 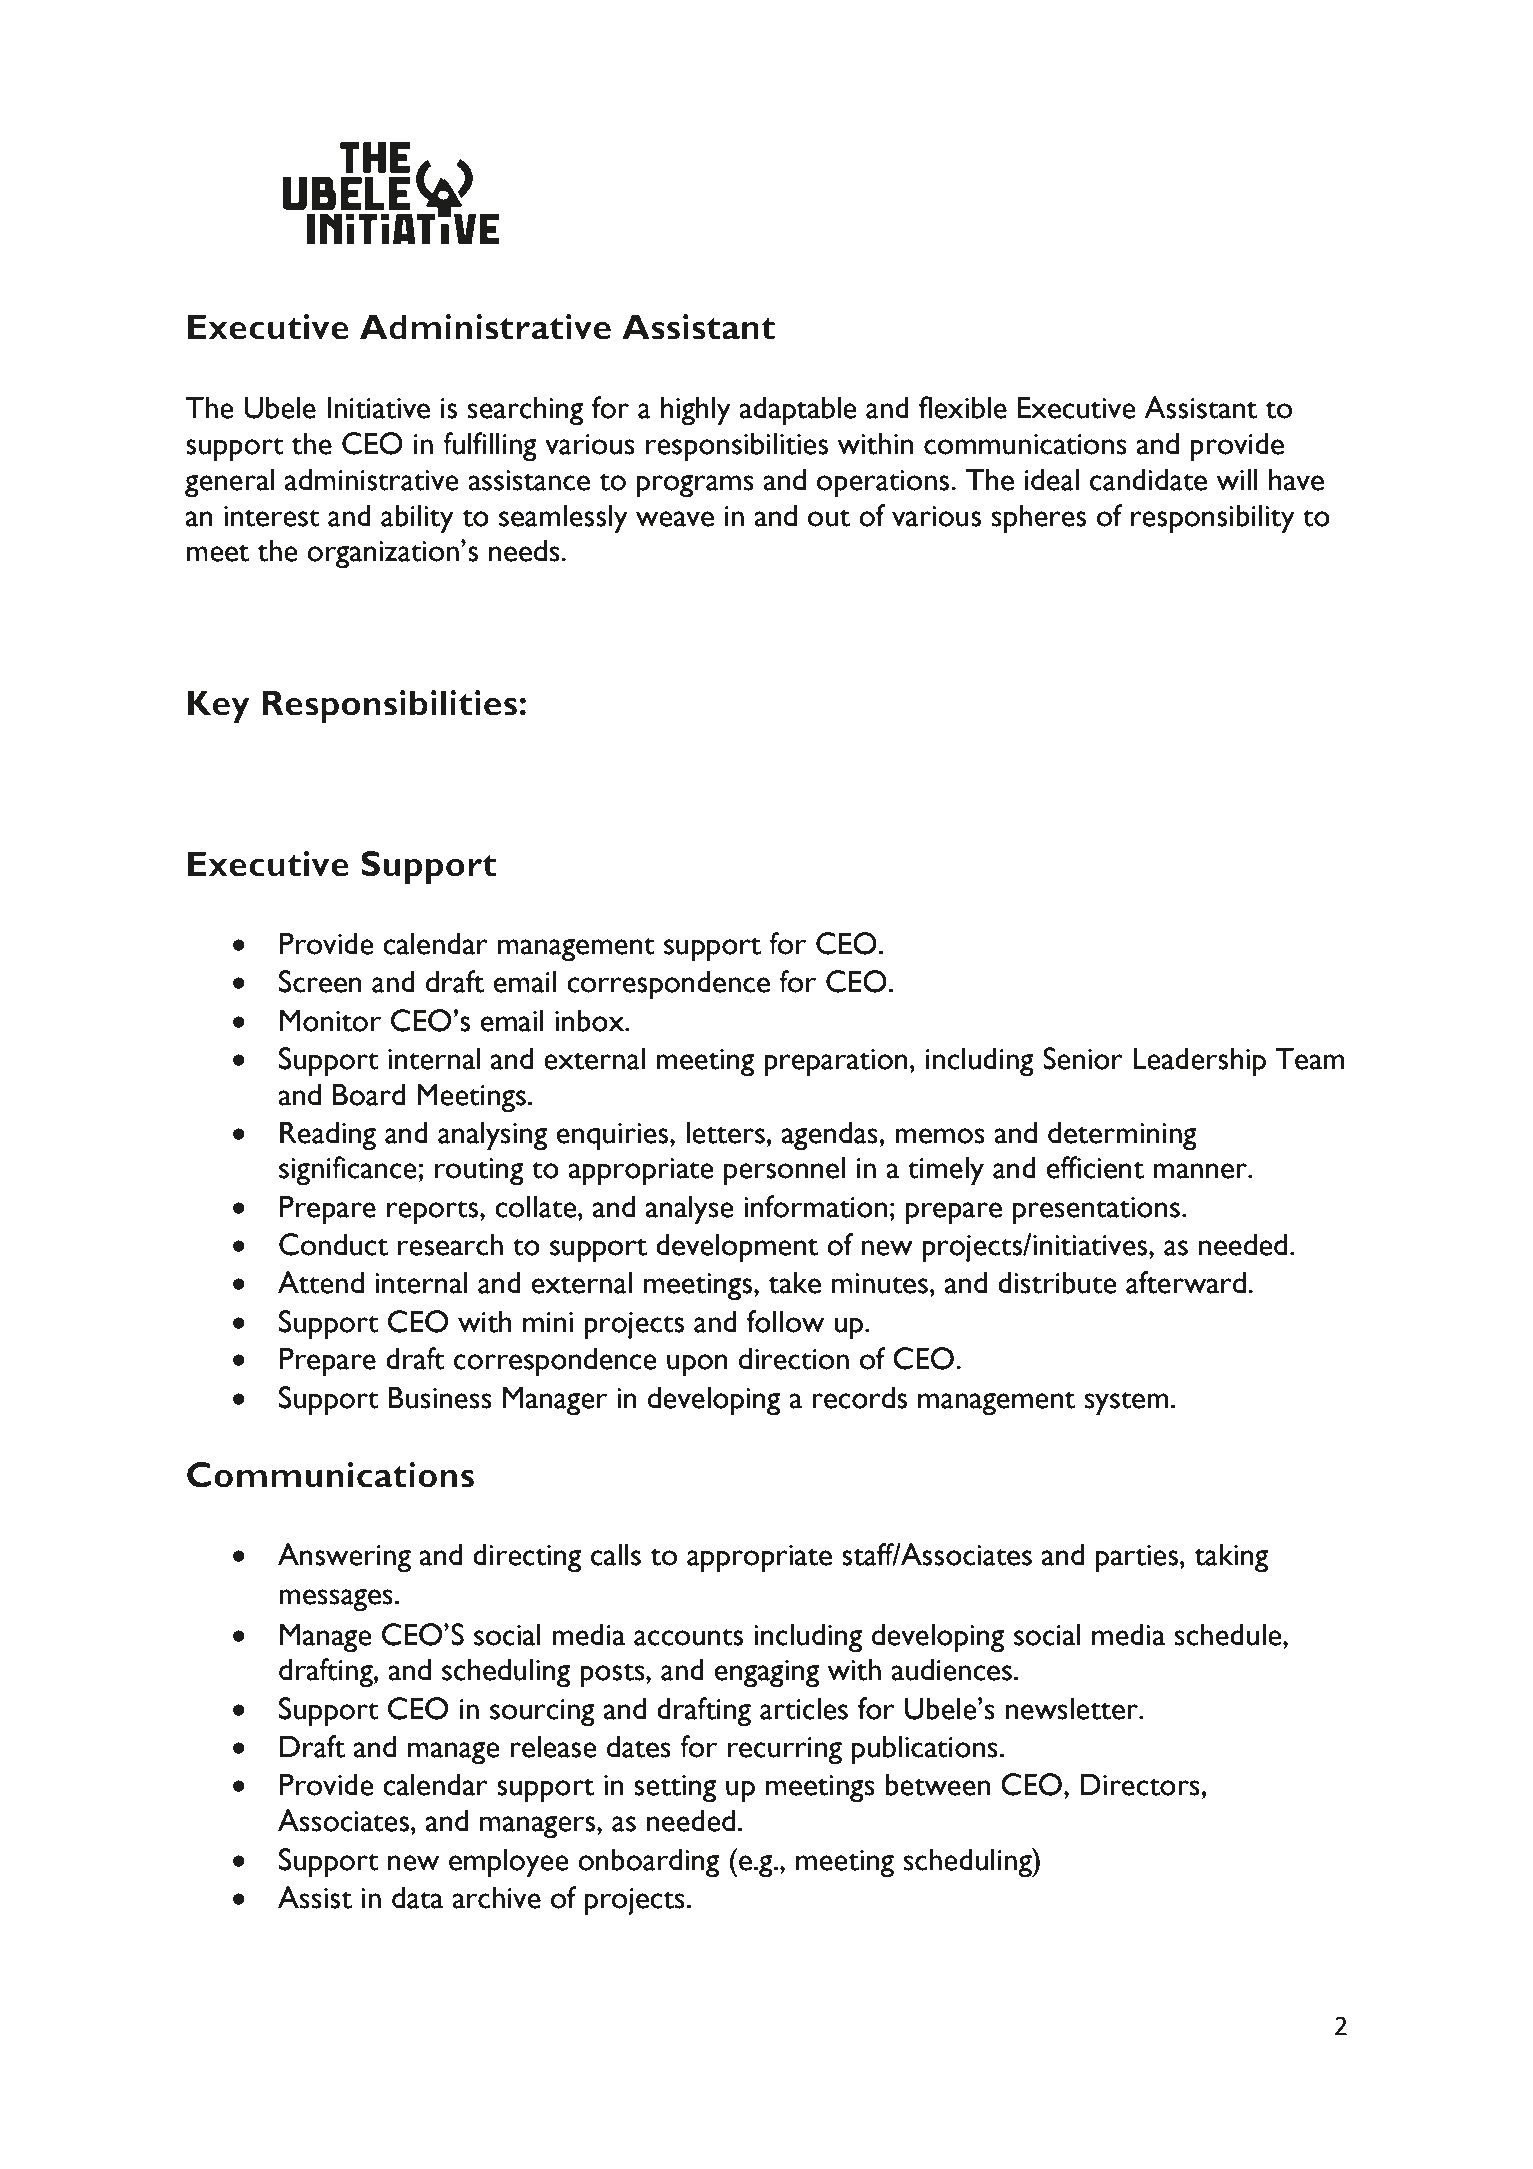 What do you see at coordinates (417, 518) in the page?
I see `ability` at bounding box center [417, 518].
